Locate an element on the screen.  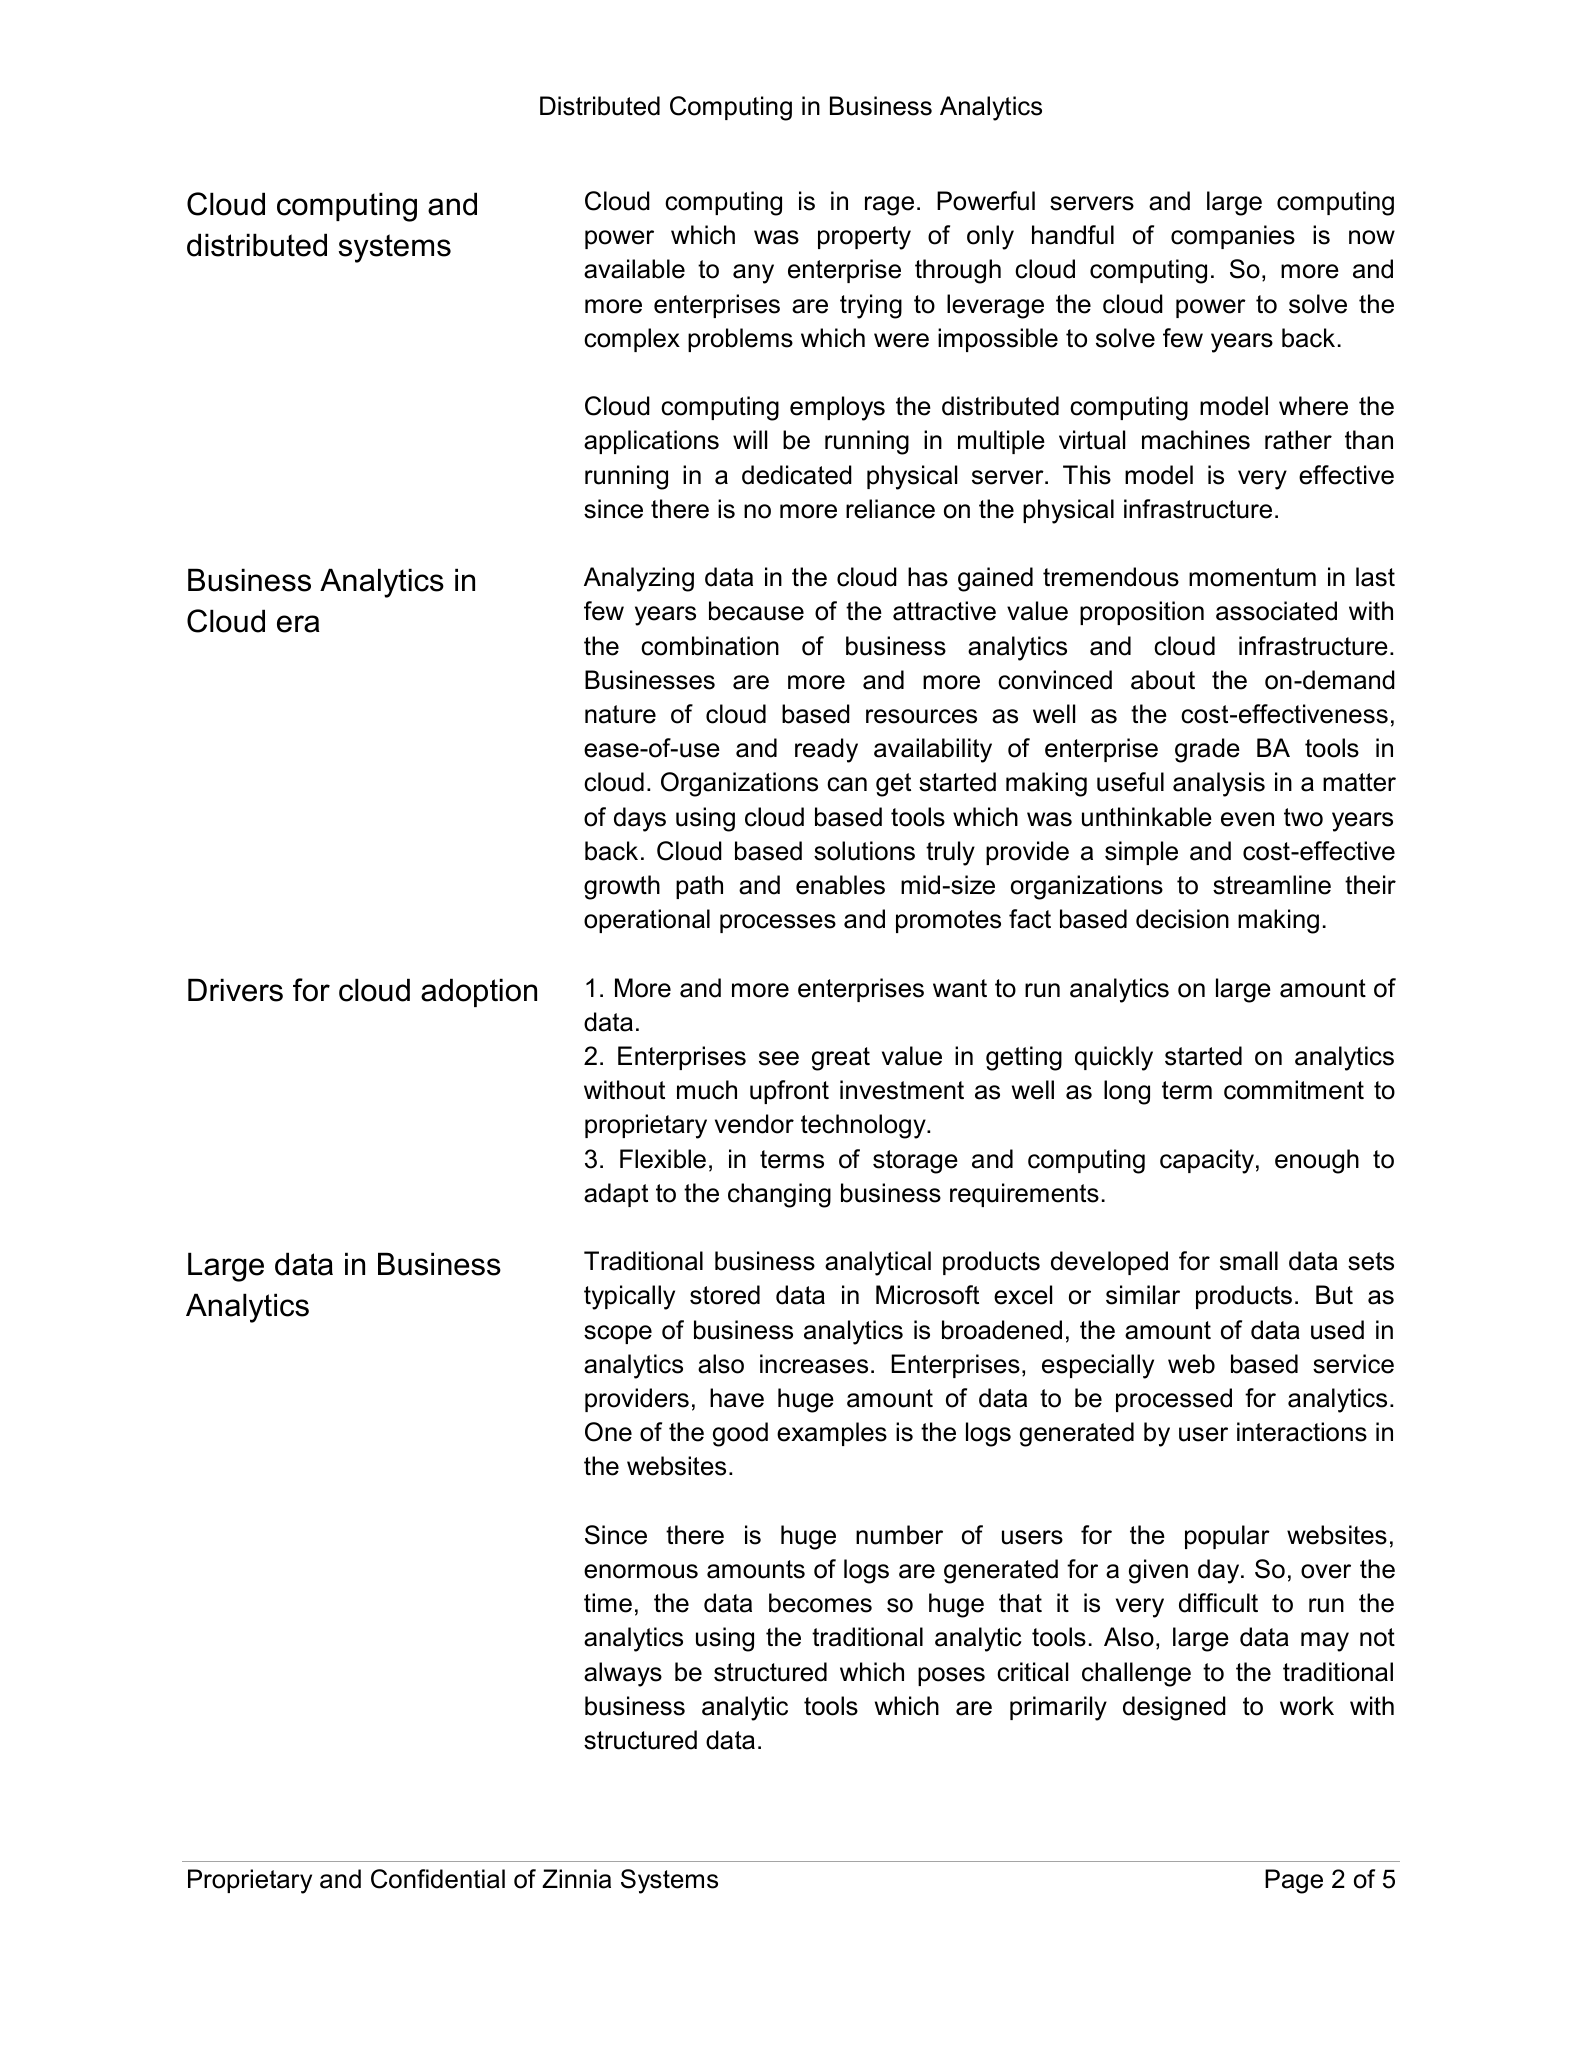
companies is located at coordinates (1233, 237).
